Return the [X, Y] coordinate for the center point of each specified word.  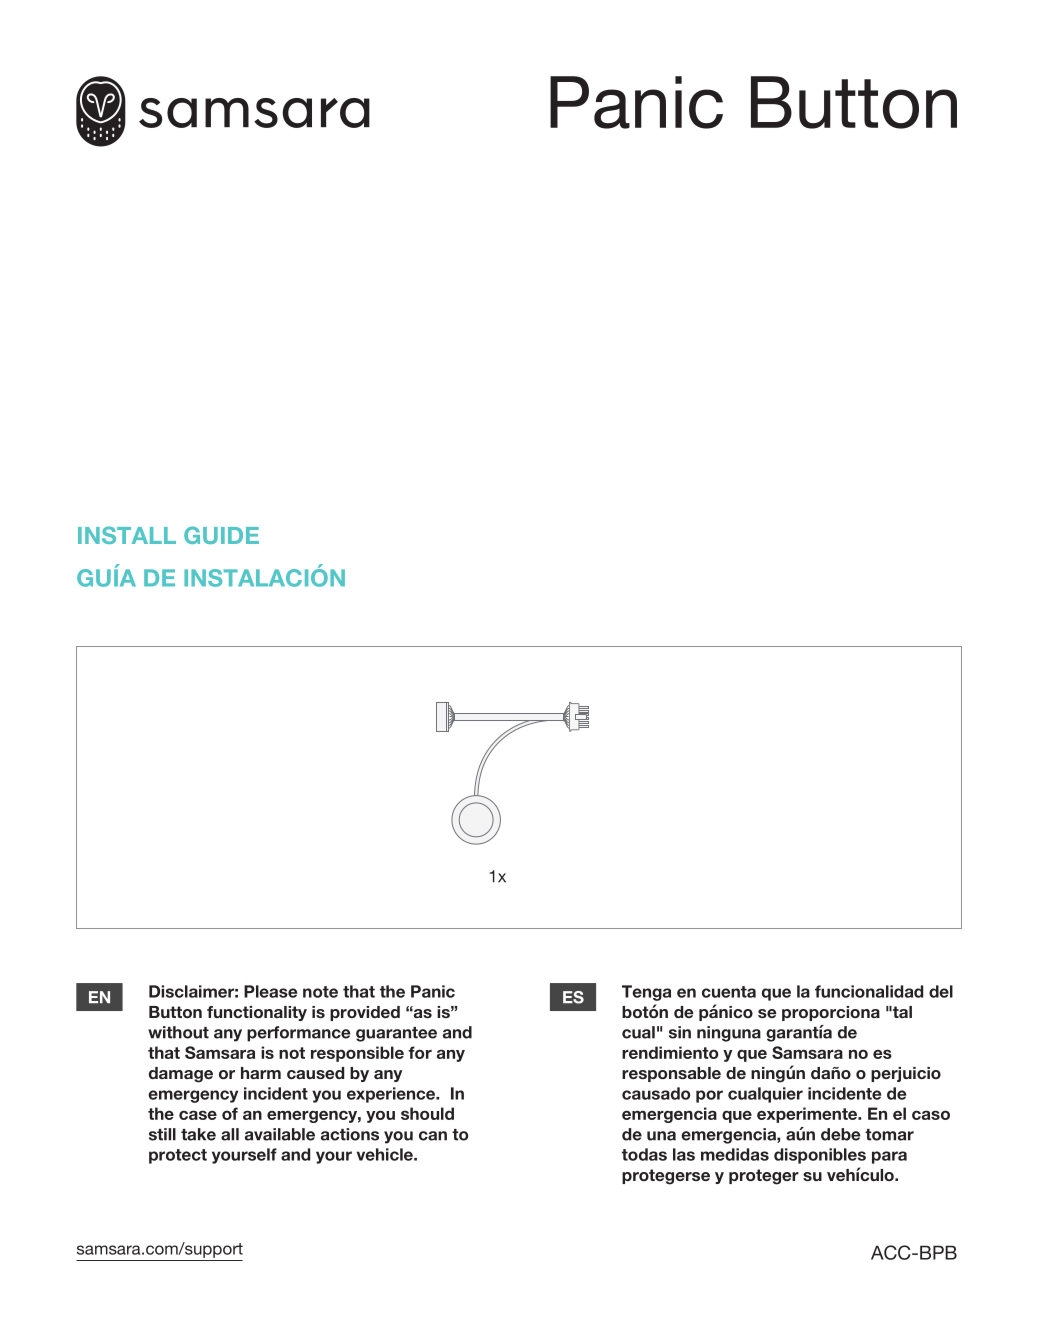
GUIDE [221, 535]
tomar [889, 1135]
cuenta [729, 992]
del [941, 991]
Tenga [646, 993]
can [433, 1136]
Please [270, 991]
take [198, 1134]
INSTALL [127, 535]
